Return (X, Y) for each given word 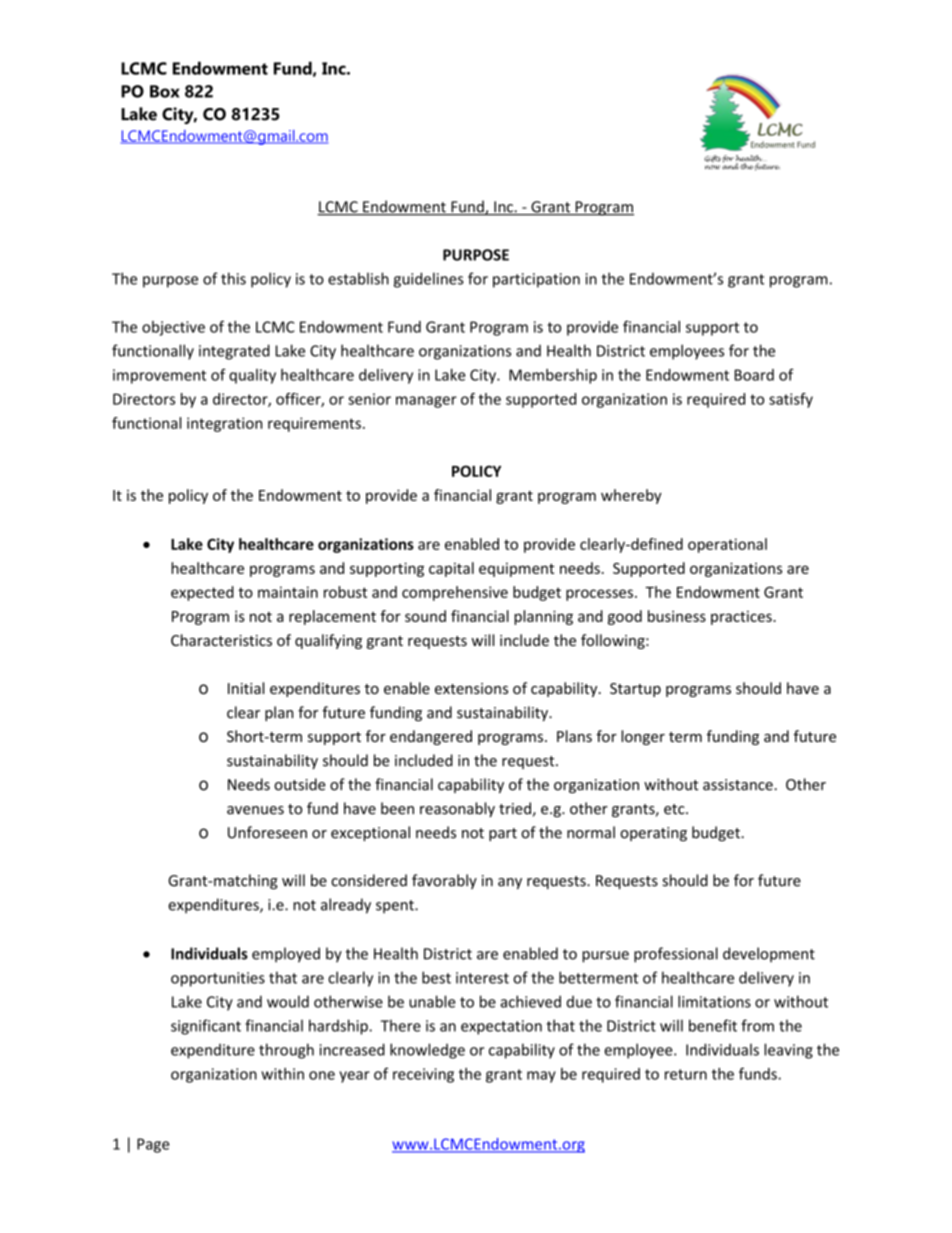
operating (653, 834)
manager (426, 402)
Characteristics (221, 640)
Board (754, 375)
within (282, 1074)
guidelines (429, 280)
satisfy (791, 400)
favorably (444, 881)
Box (165, 91)
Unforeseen (267, 832)
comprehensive (455, 593)
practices (742, 618)
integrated (234, 352)
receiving (423, 1075)
